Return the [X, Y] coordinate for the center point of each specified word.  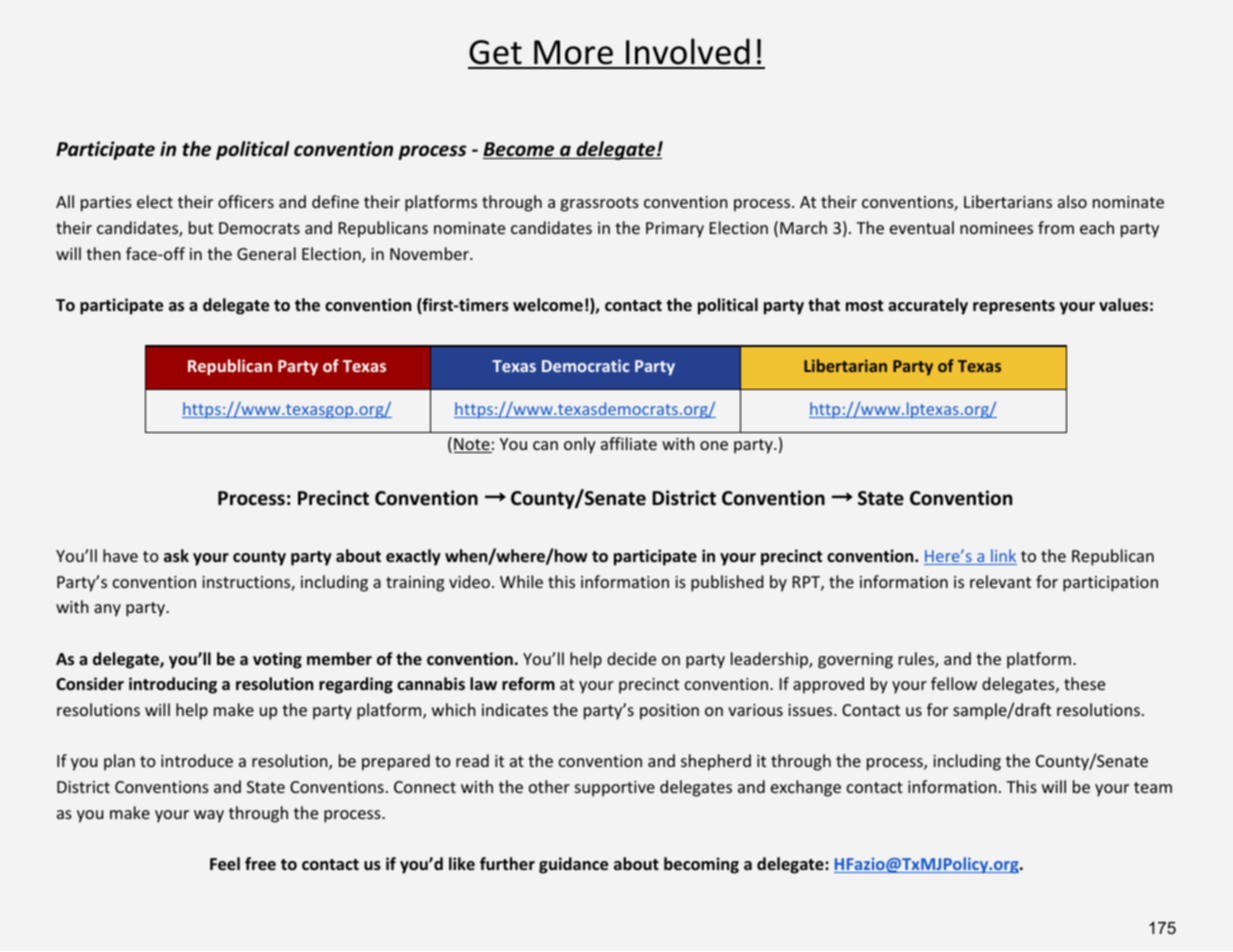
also [1072, 201]
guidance [573, 865]
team [1153, 787]
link [1003, 557]
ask [176, 555]
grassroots [600, 204]
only [580, 445]
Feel [225, 864]
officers [246, 201]
